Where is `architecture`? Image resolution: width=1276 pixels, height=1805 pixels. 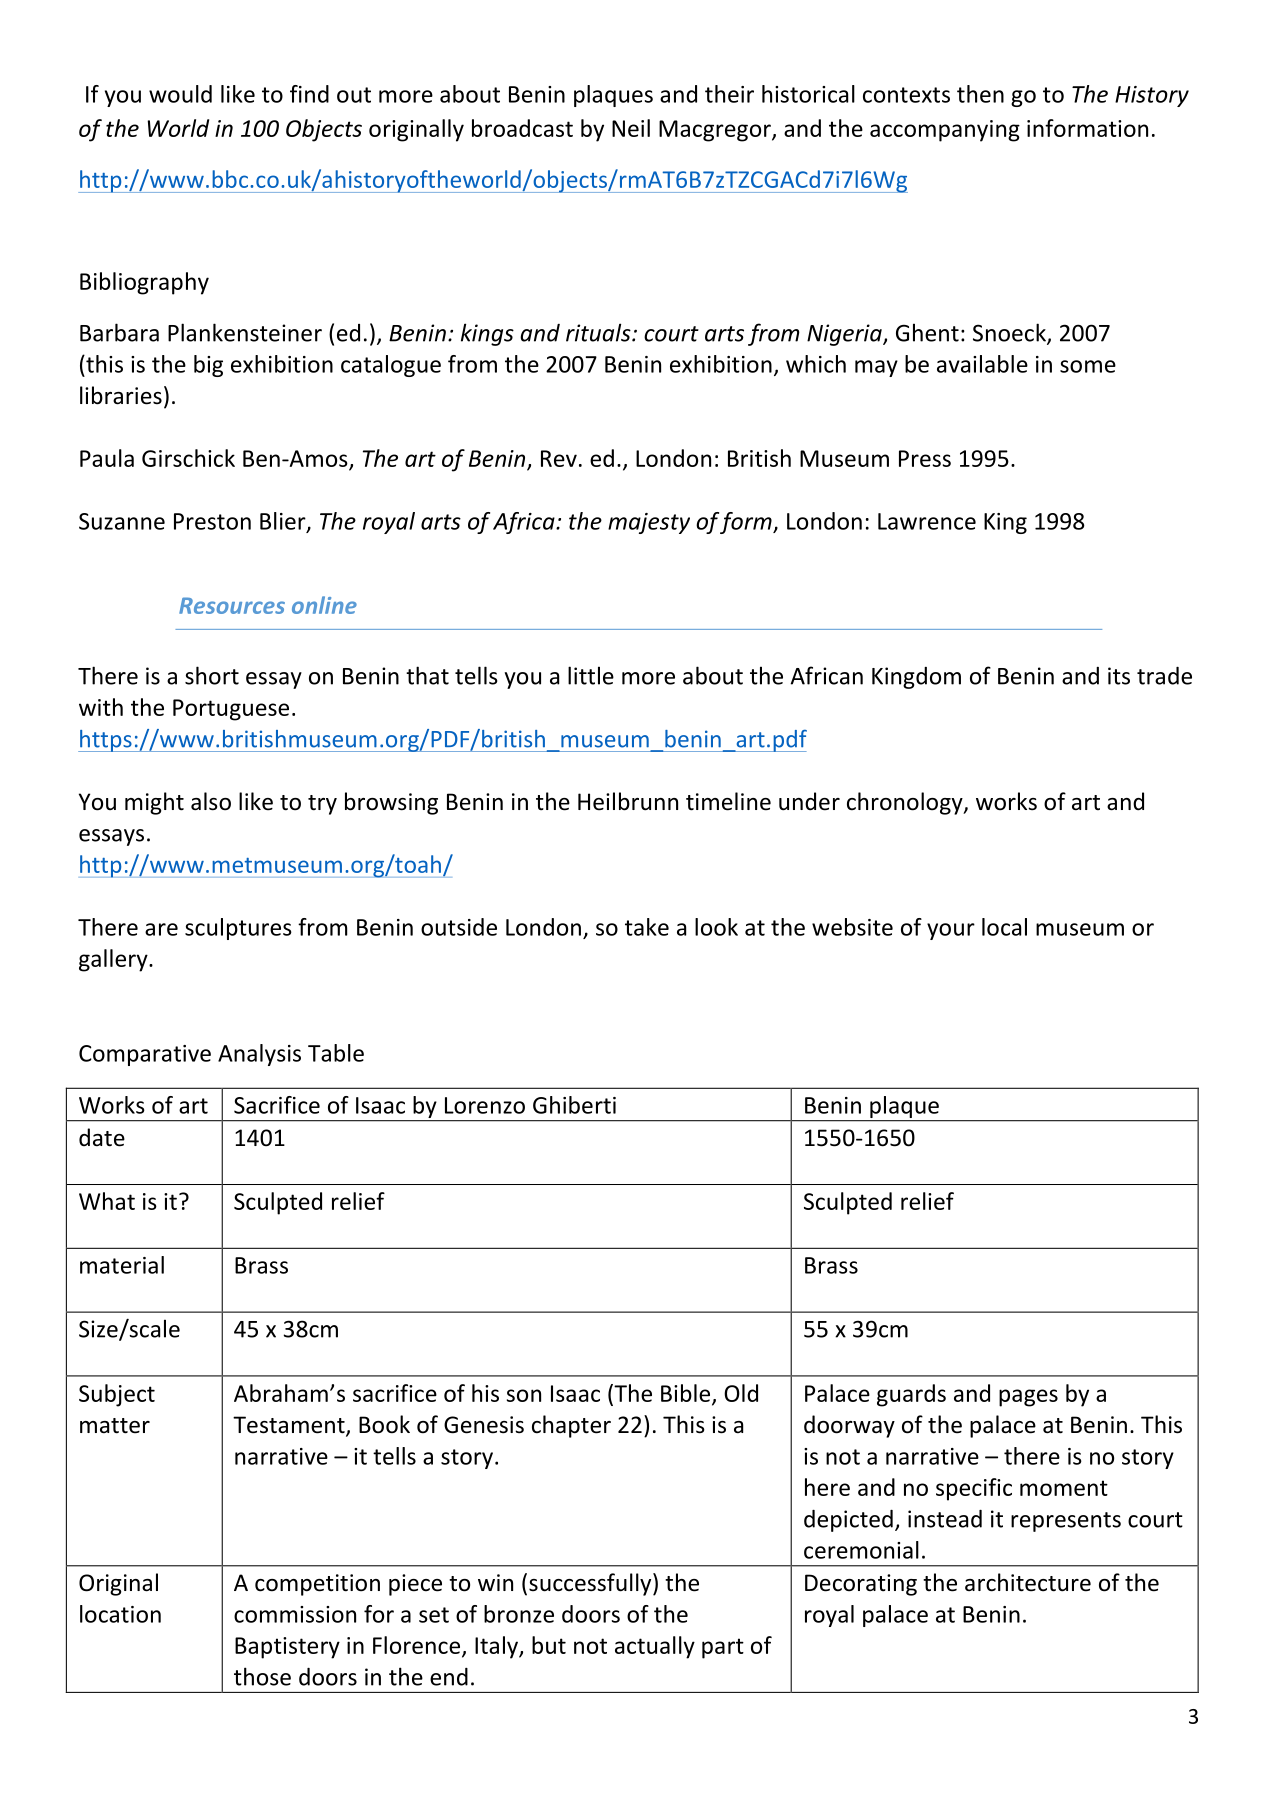
architecture is located at coordinates (1028, 1582).
